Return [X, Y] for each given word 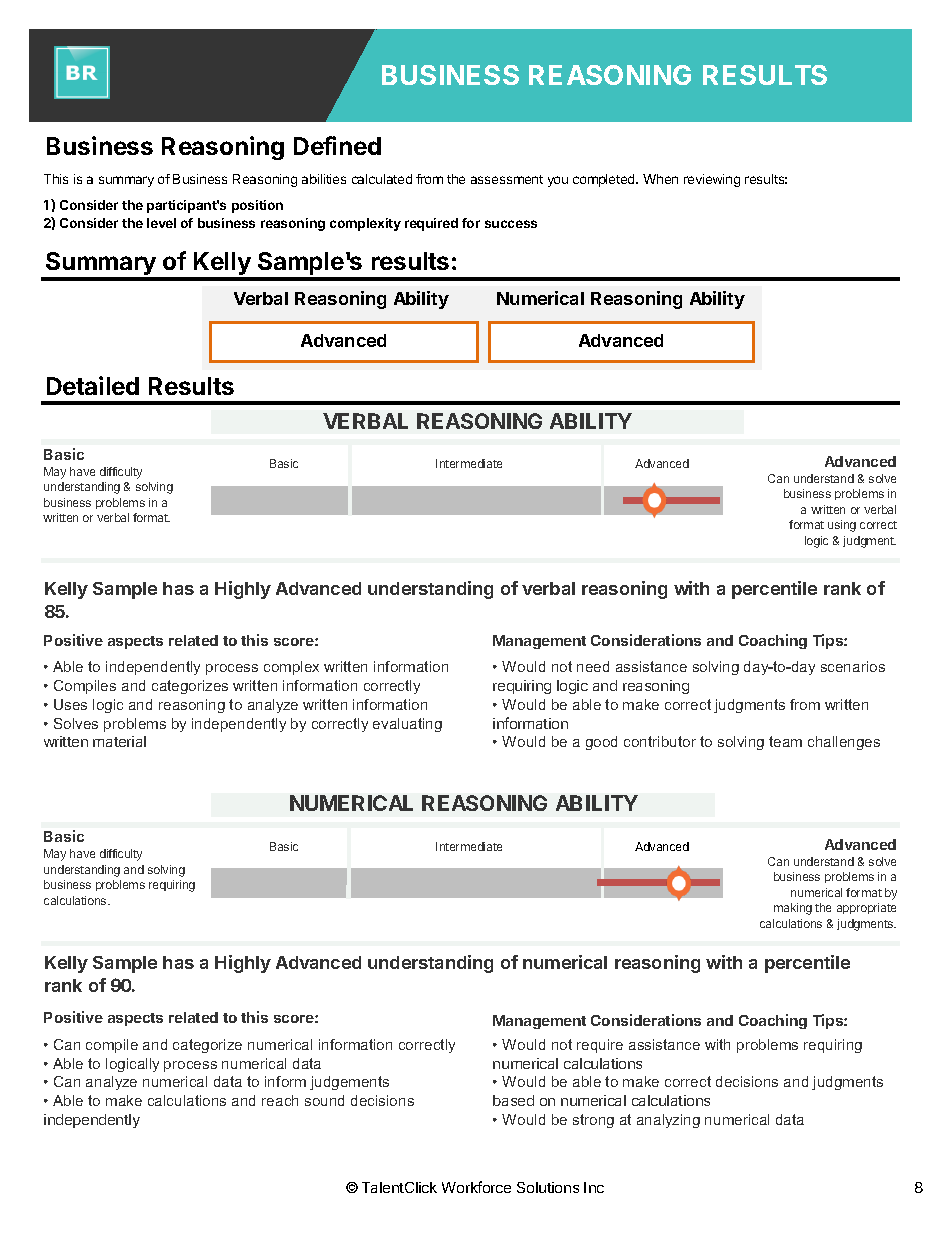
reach [280, 1100]
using [842, 526]
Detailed [93, 385]
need [593, 666]
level [161, 223]
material [119, 741]
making [793, 909]
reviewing [712, 180]
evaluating [407, 725]
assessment [507, 179]
